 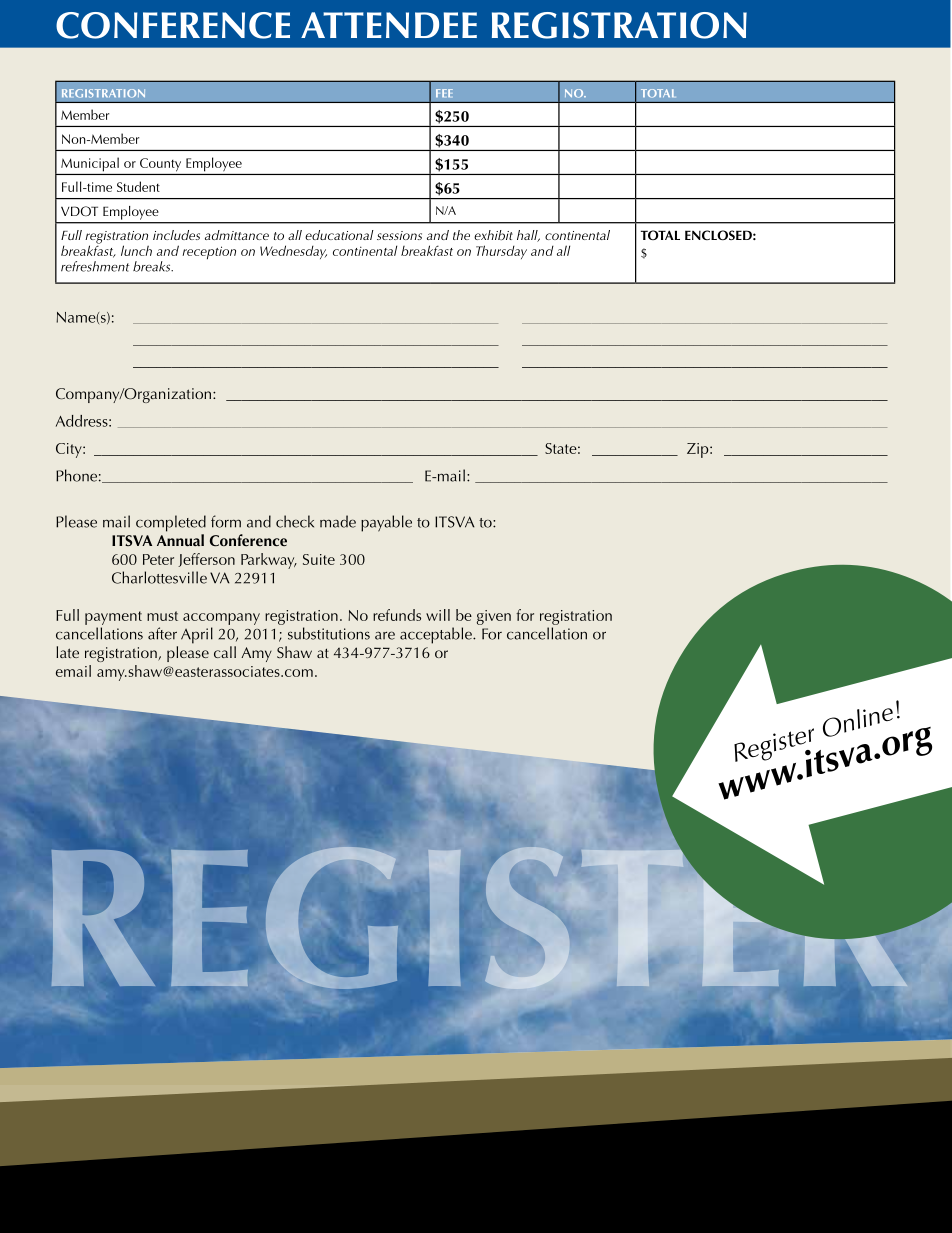 I want to click on given, so click(x=494, y=617).
